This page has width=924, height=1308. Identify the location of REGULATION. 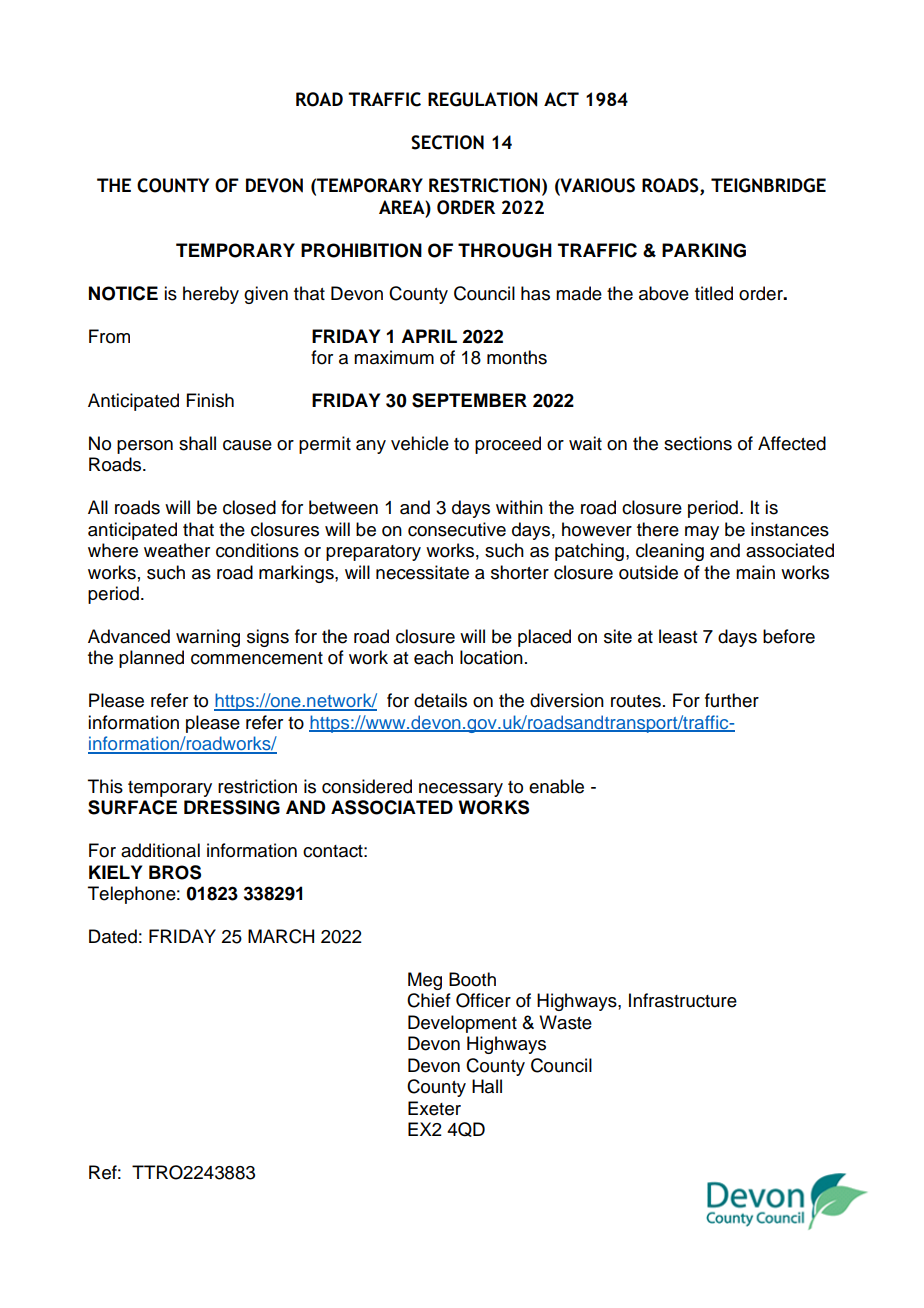
(482, 99).
